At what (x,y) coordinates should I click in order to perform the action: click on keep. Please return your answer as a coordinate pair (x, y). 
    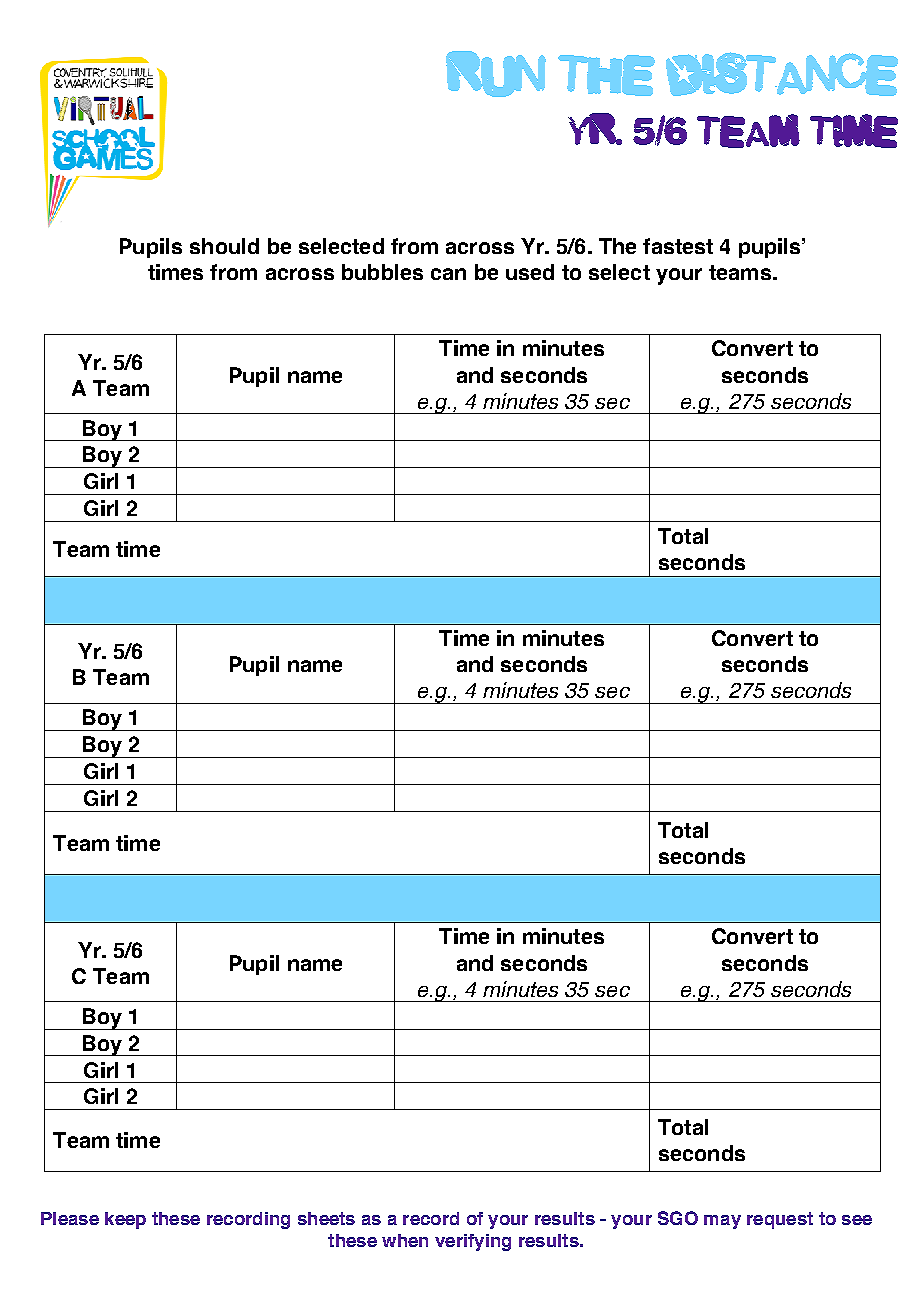
    Looking at the image, I should click on (125, 1220).
